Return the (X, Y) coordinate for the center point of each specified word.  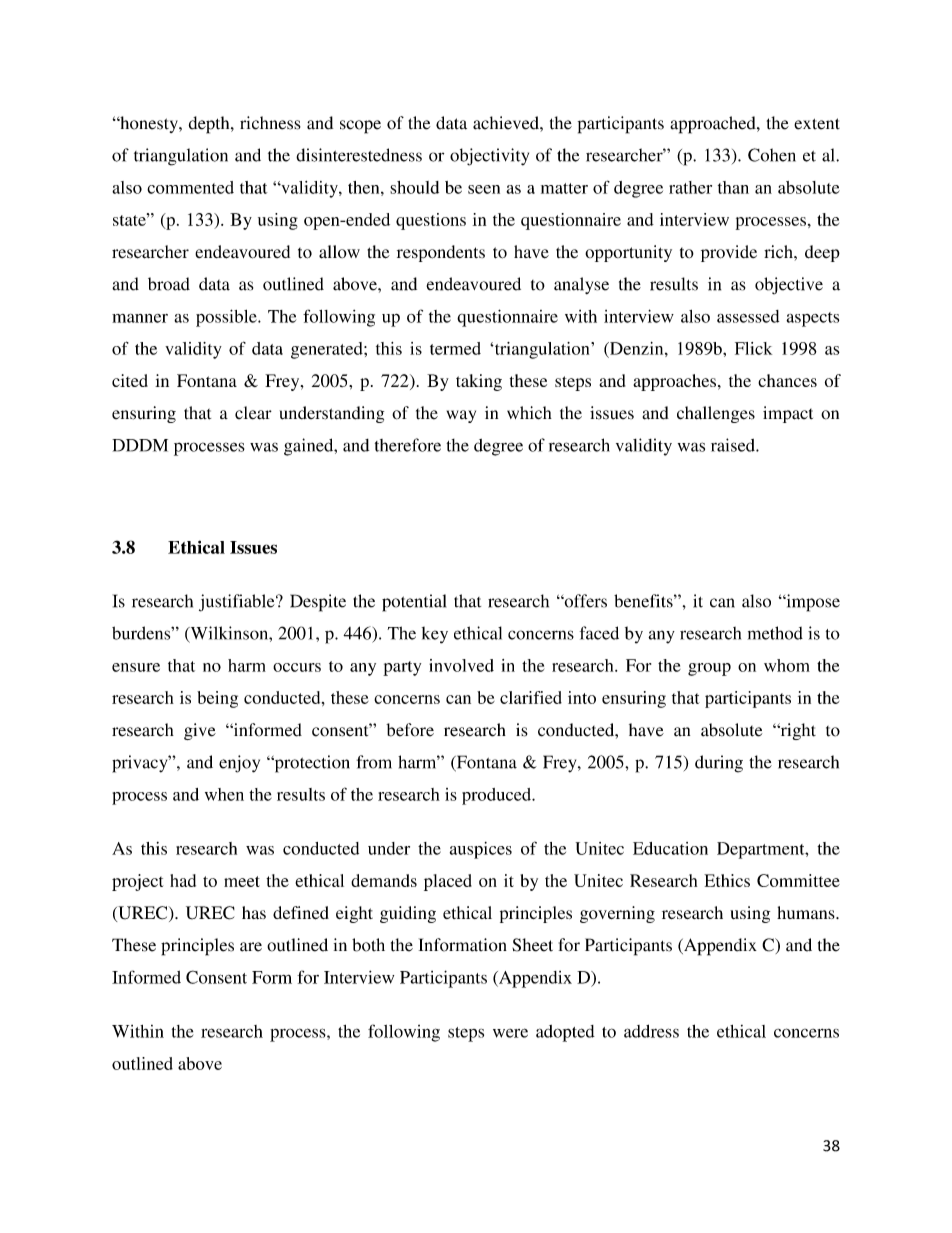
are (251, 947)
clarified (531, 697)
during (719, 764)
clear (253, 413)
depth (210, 125)
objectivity (489, 157)
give (200, 731)
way (461, 416)
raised (734, 445)
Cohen (772, 155)
